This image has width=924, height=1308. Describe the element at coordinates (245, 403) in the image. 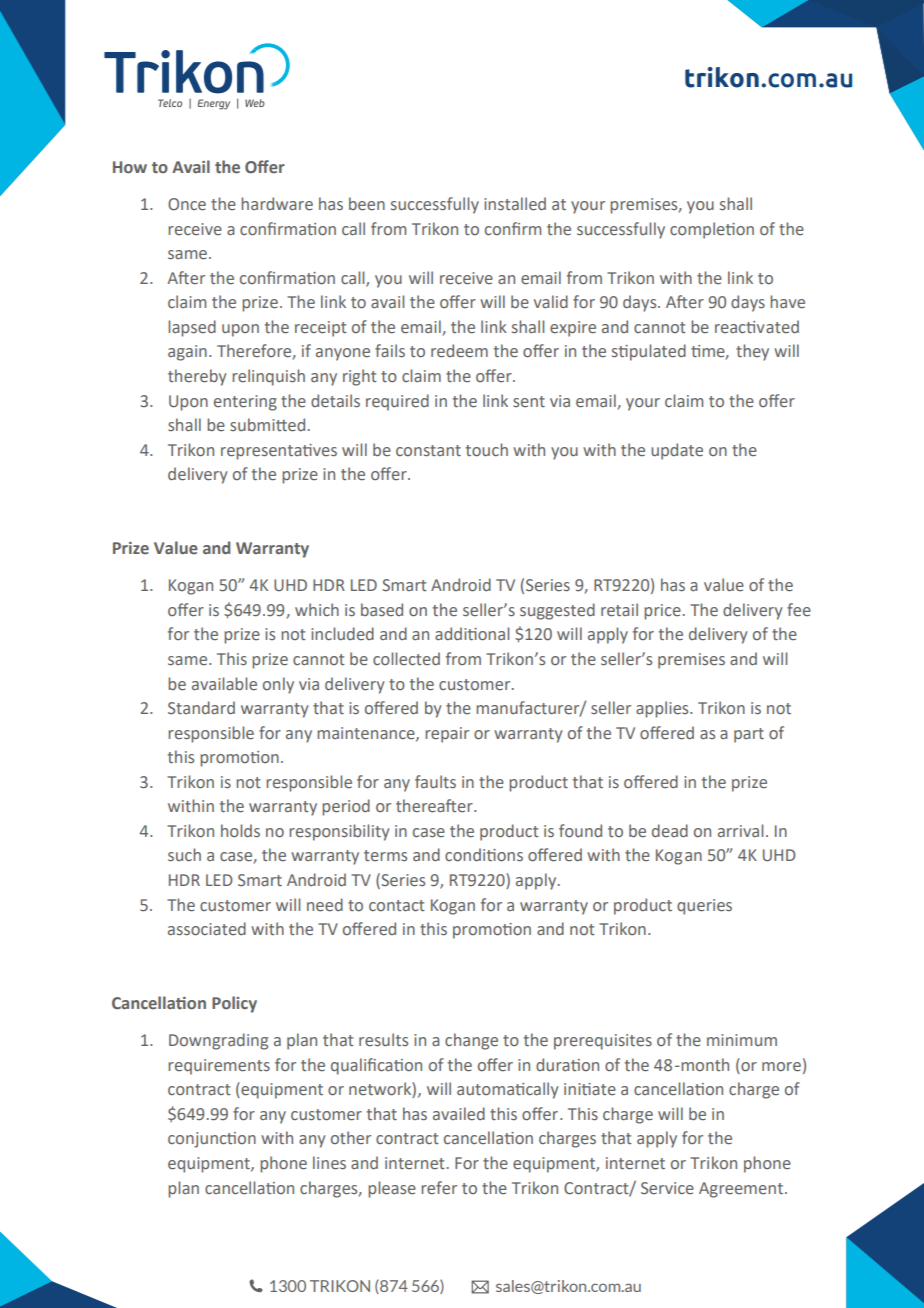

I see `entering` at that location.
